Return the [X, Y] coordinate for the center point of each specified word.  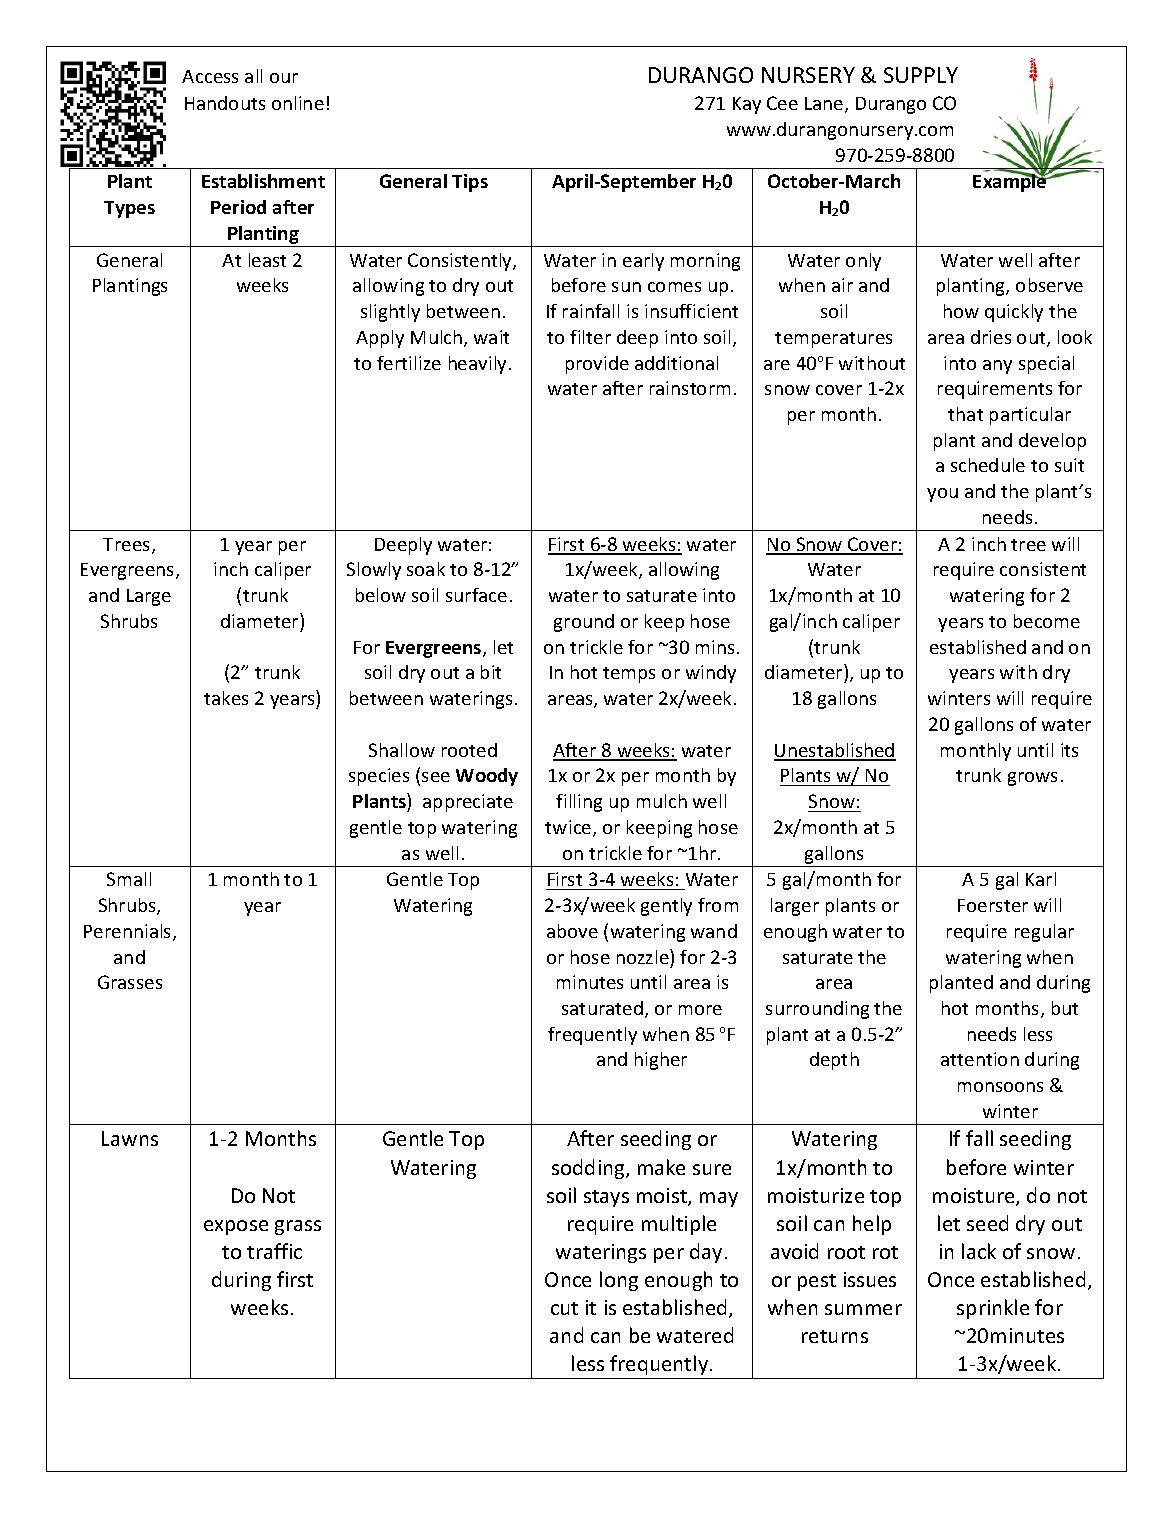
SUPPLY [921, 75]
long [619, 1281]
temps [629, 675]
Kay [747, 105]
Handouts [225, 103]
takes [226, 698]
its [1069, 750]
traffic [274, 1251]
